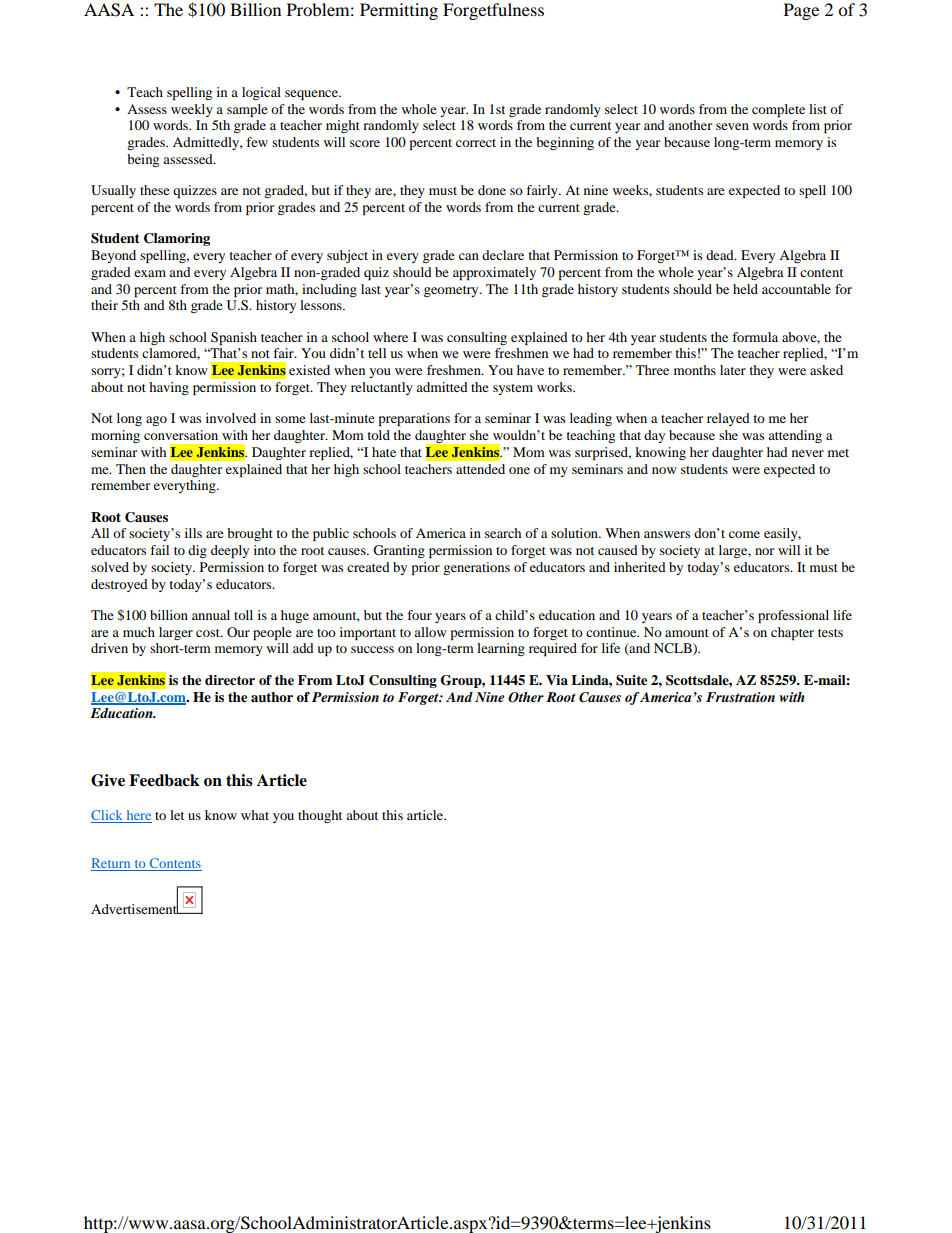  Describe the element at coordinates (261, 93) in the image. I see `logical` at that location.
